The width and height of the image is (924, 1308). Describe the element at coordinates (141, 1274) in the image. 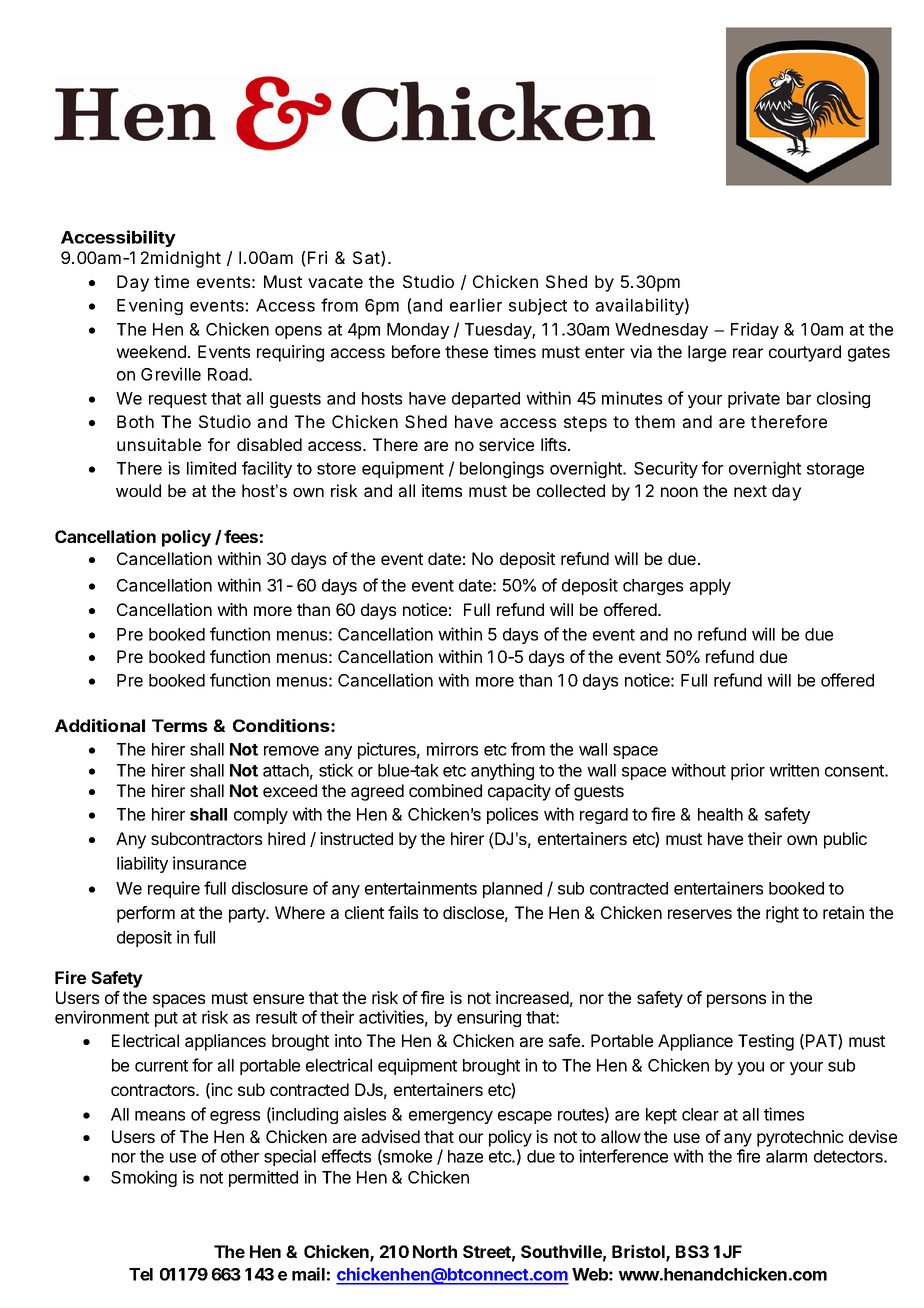

I see `Tel` at that location.
